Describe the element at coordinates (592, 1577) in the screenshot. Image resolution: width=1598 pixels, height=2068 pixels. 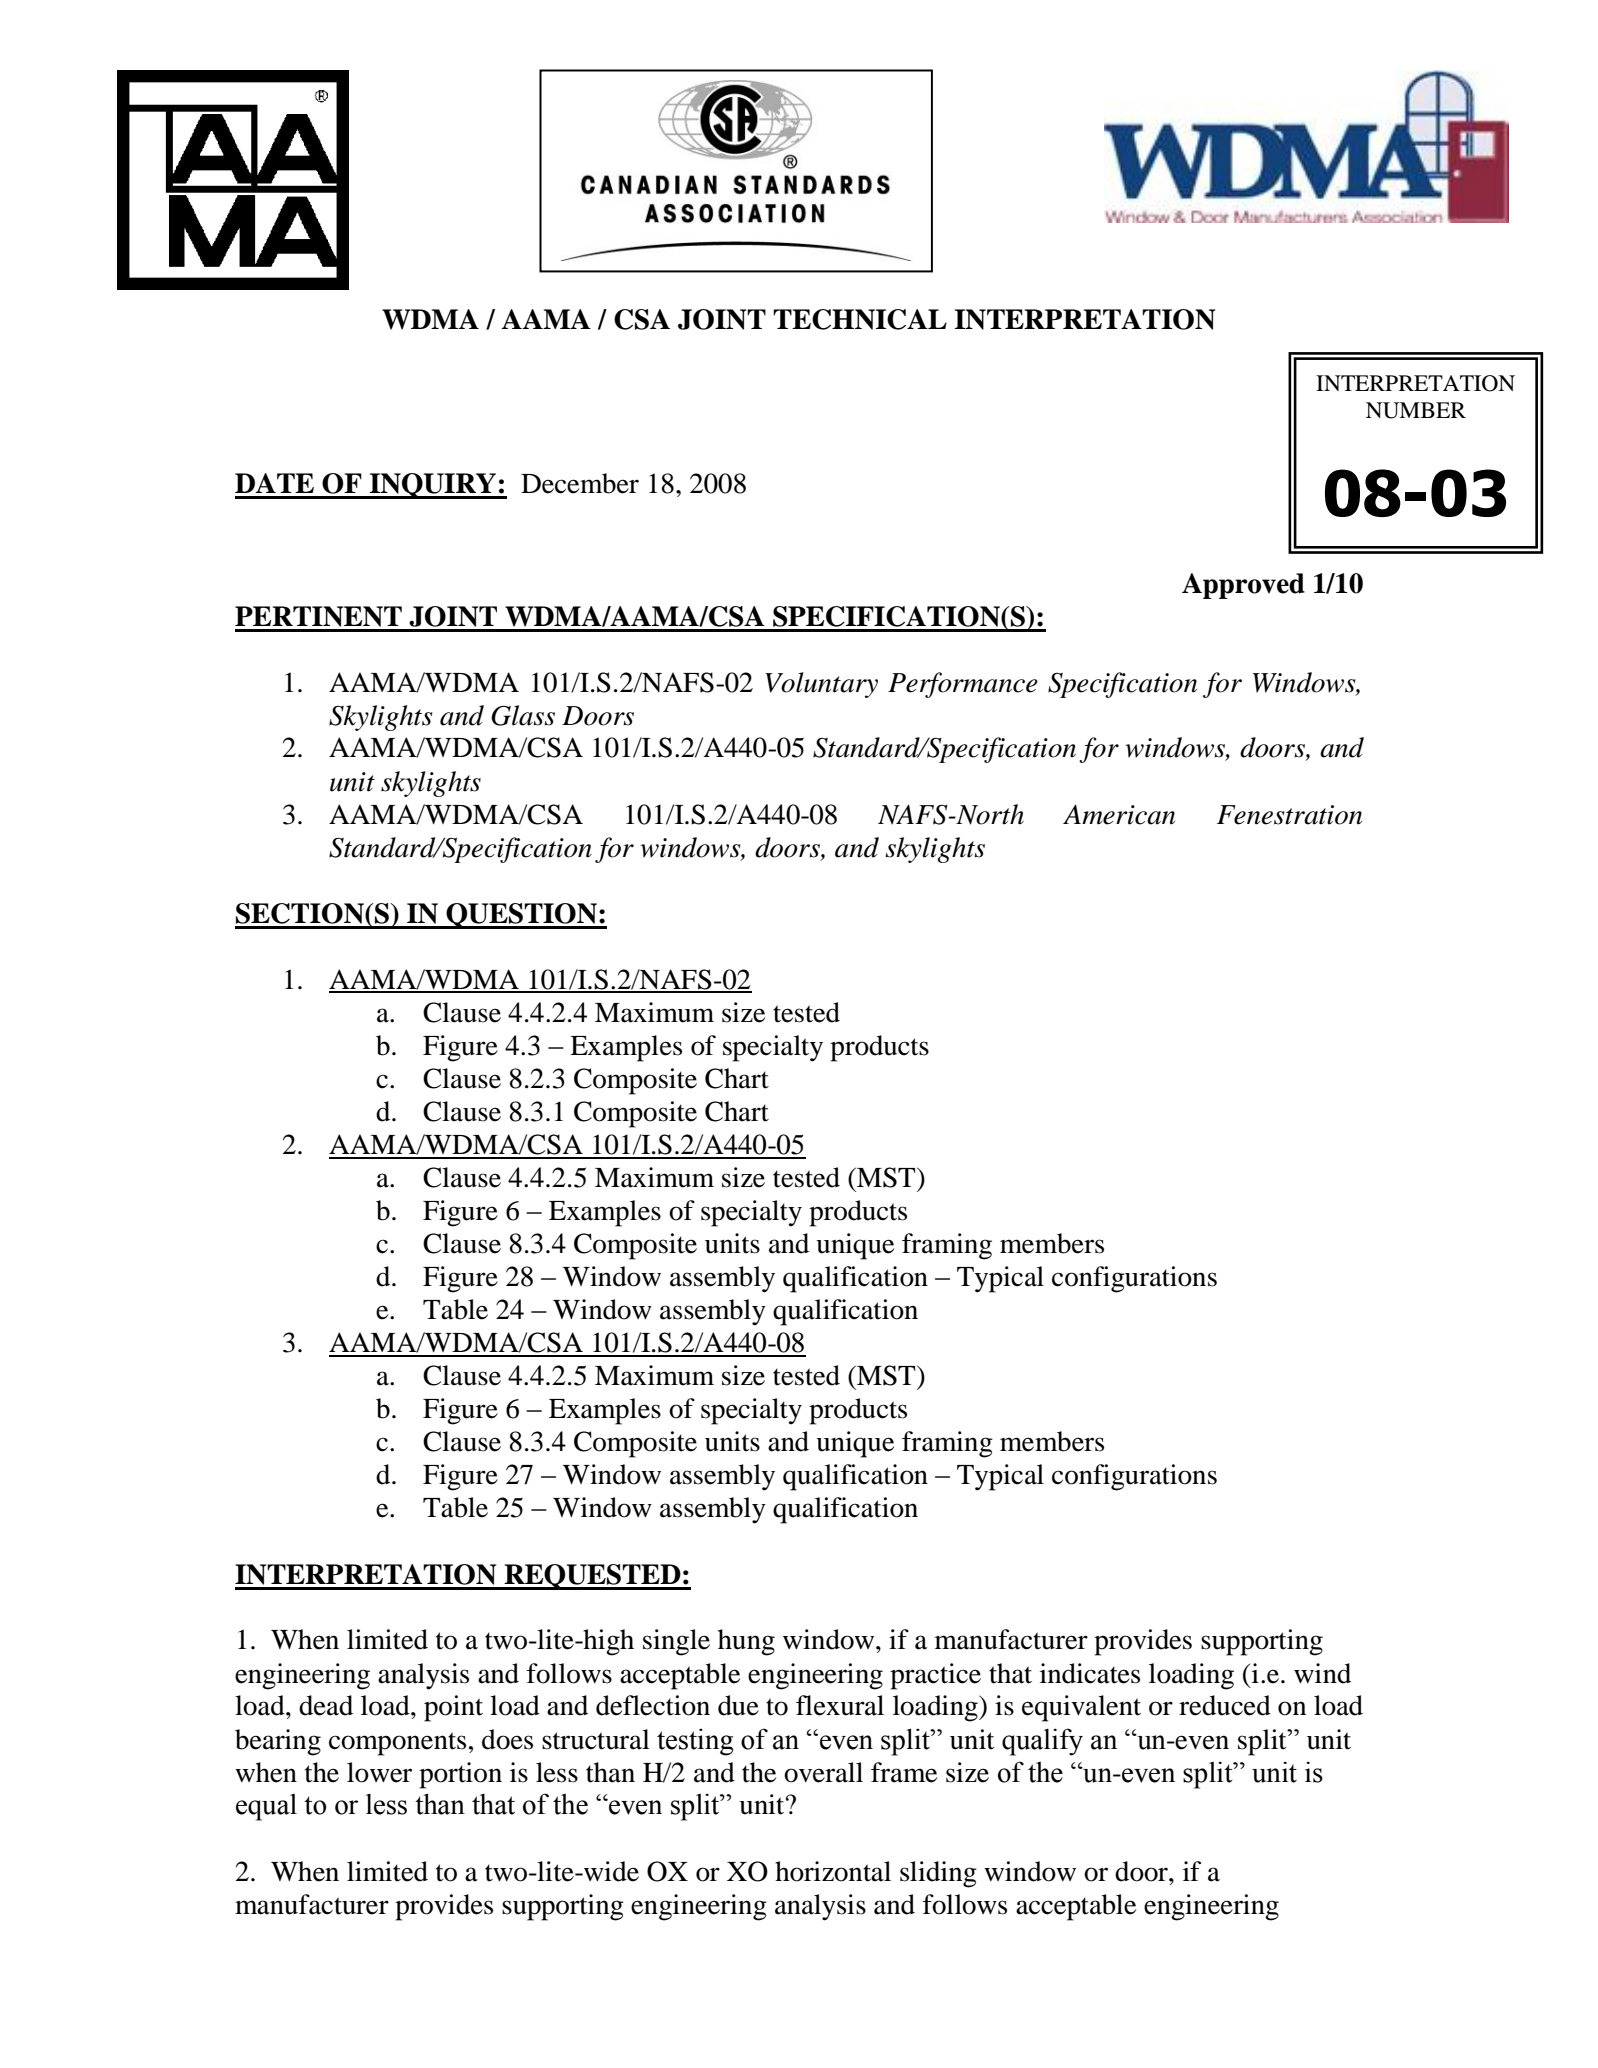
I see `REQUESTED` at that location.
